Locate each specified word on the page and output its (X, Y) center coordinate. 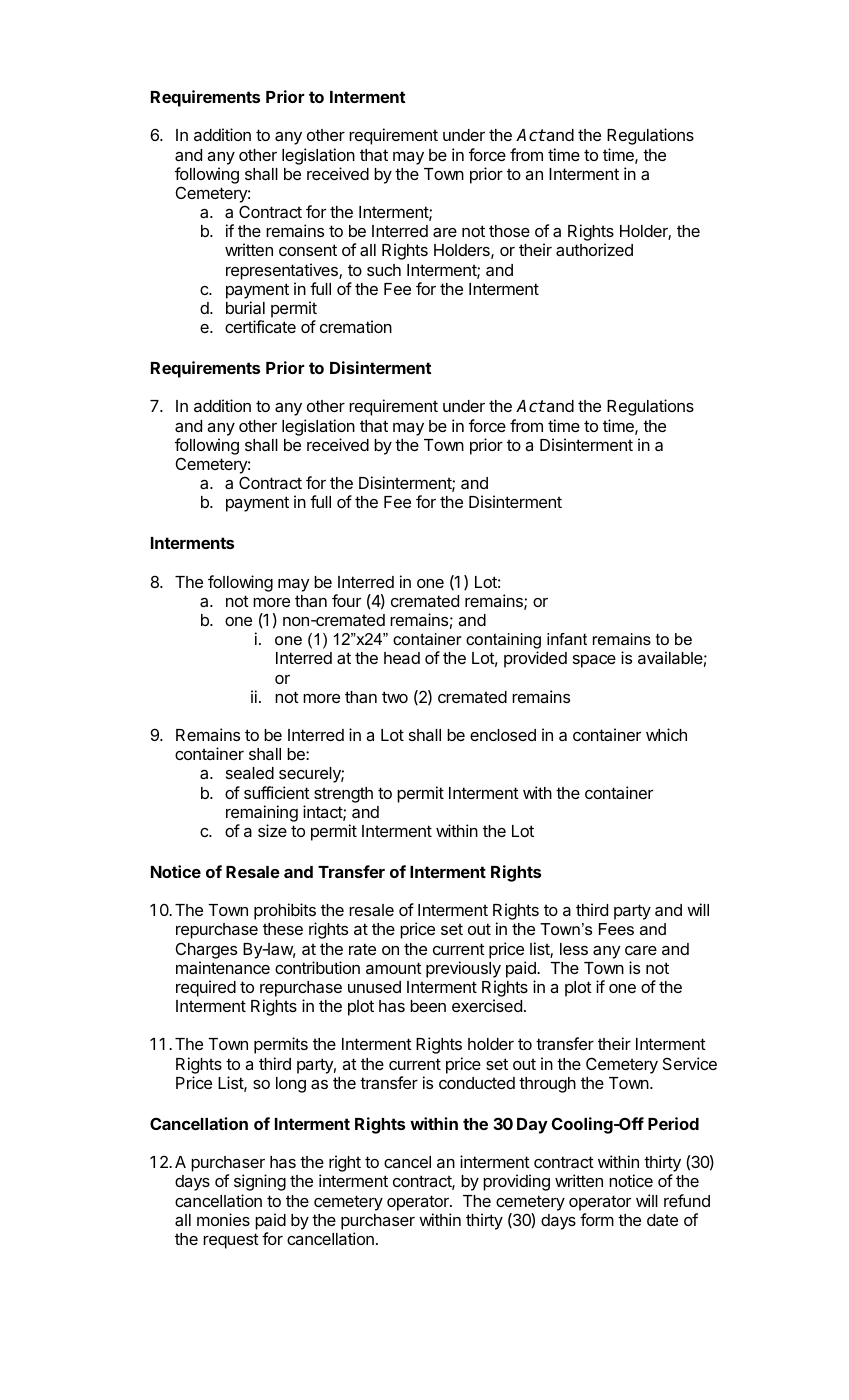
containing (503, 642)
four (346, 600)
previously (463, 969)
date (662, 1220)
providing (516, 1182)
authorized (594, 249)
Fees (616, 929)
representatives (283, 271)
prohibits (285, 913)
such (384, 270)
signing (260, 1182)
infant (567, 639)
